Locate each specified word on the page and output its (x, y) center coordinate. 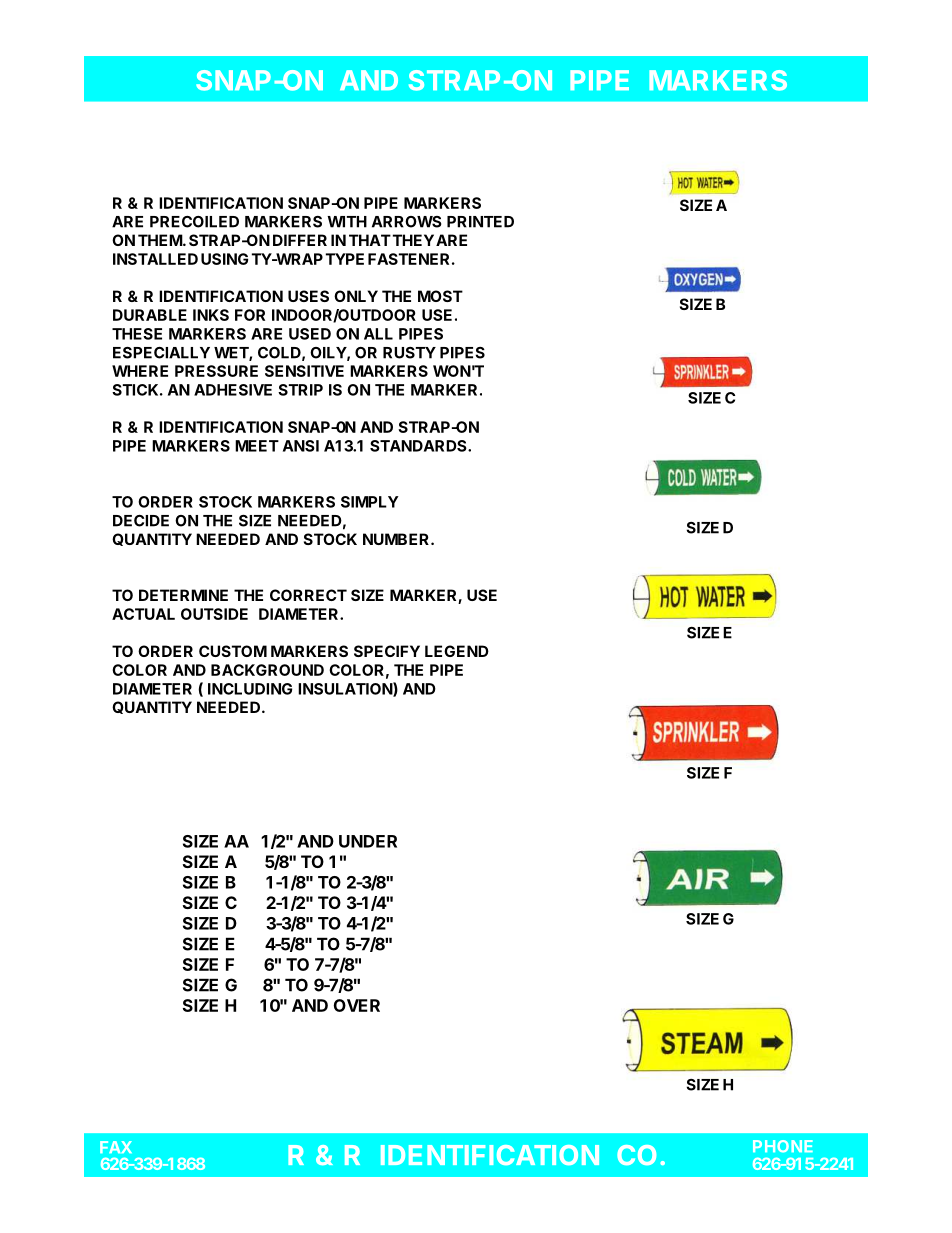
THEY (413, 240)
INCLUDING (250, 689)
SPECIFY (387, 651)
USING (224, 259)
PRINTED (480, 222)
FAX (116, 1147)
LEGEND (457, 651)
